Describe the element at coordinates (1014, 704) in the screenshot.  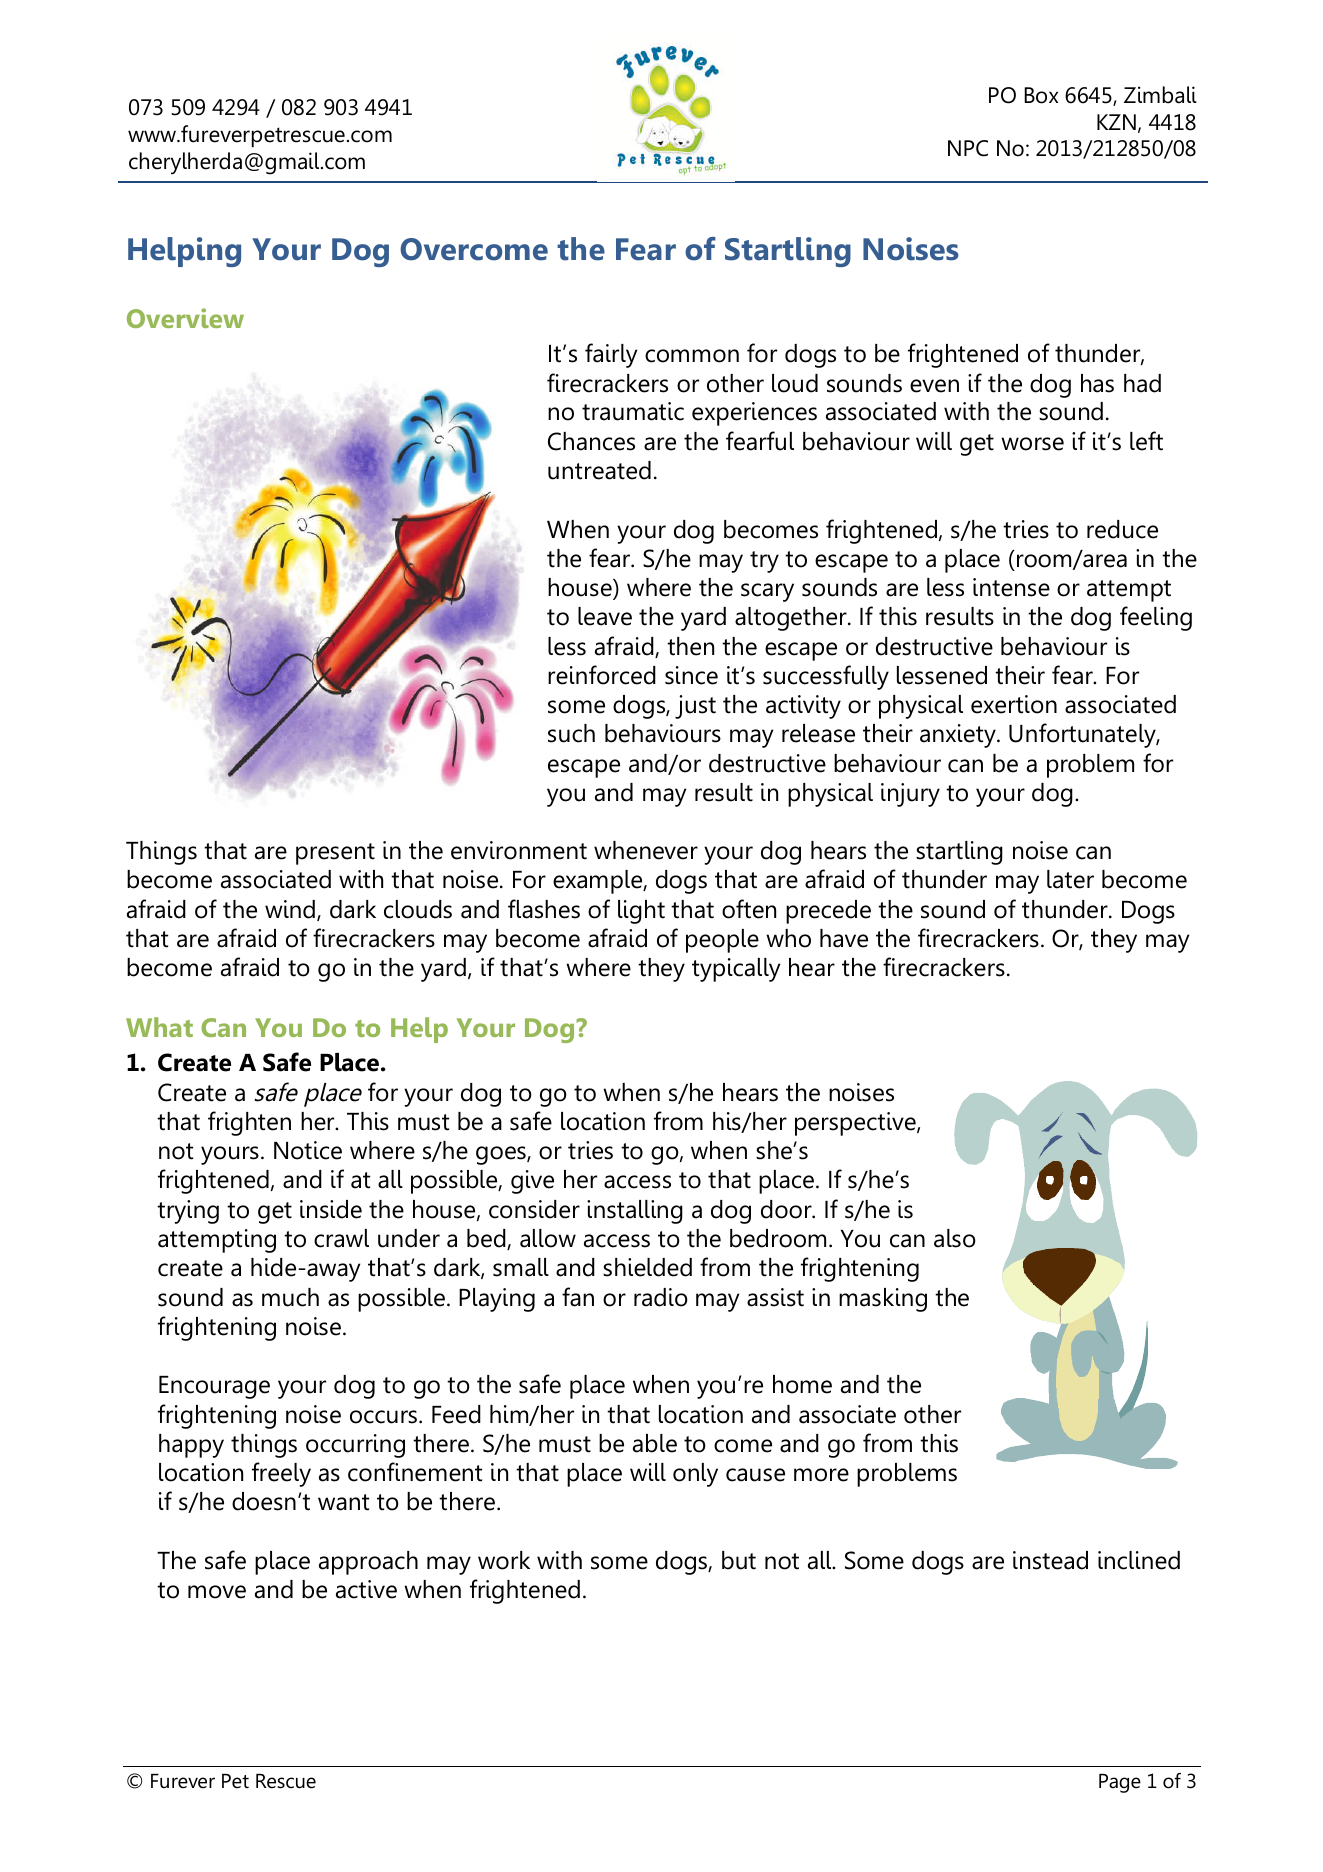
I see `exertion` at that location.
